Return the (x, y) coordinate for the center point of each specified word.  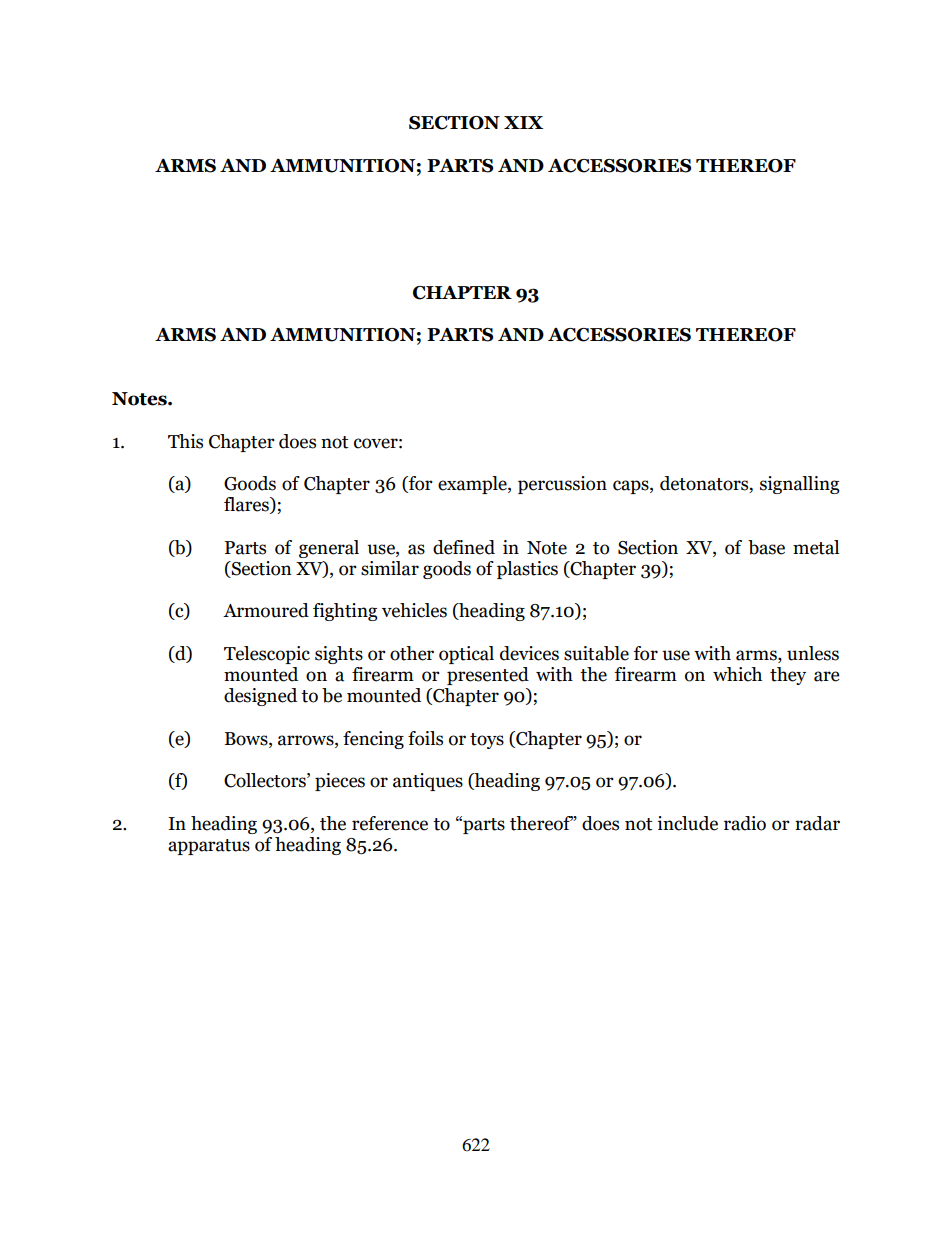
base (766, 547)
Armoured (266, 610)
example (473, 485)
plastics (527, 570)
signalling (800, 485)
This (185, 441)
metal (816, 547)
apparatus (209, 847)
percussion (562, 485)
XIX (523, 122)
